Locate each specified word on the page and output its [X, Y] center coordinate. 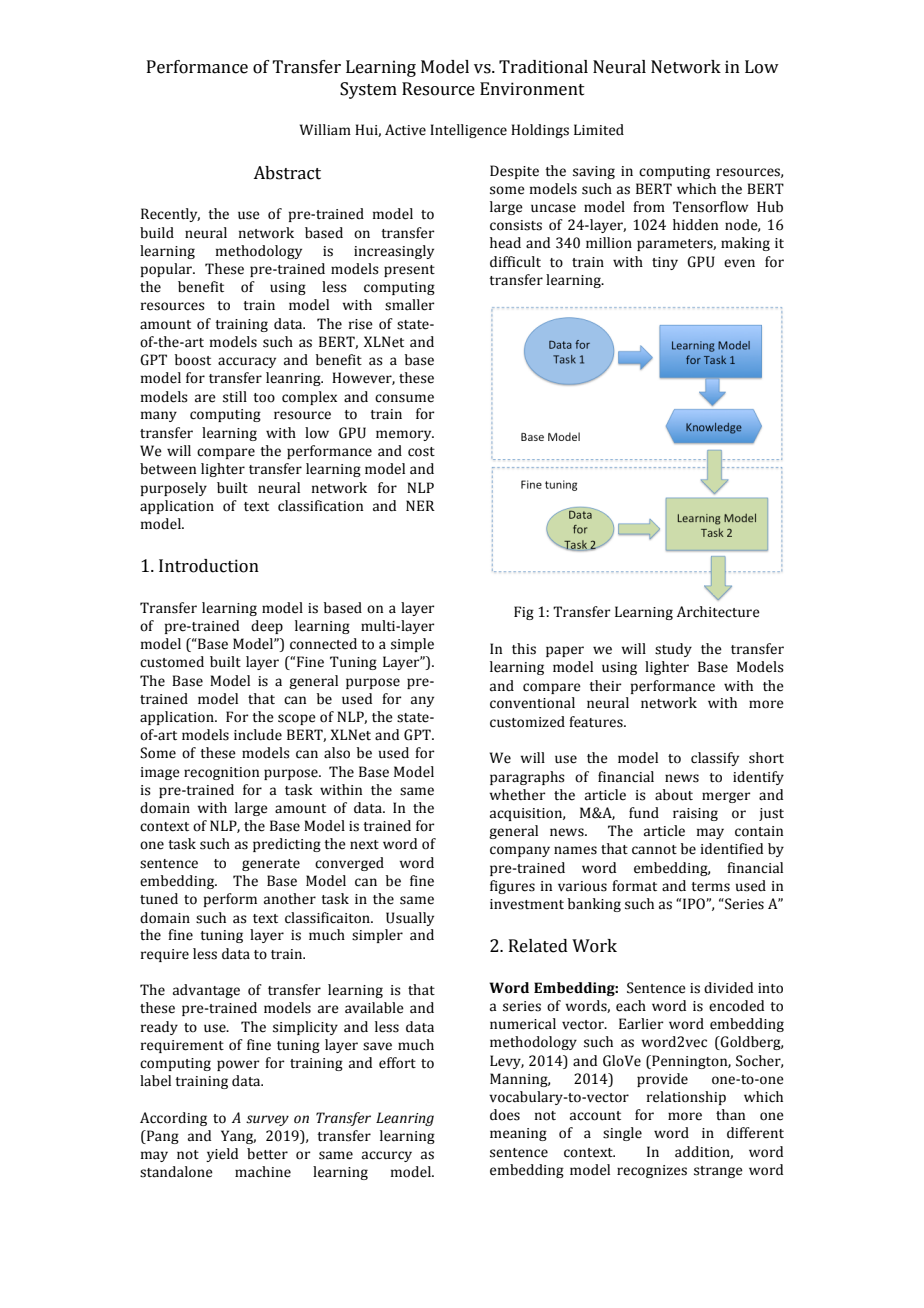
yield [222, 1155]
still [235, 397]
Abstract [287, 173]
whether [517, 795]
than [730, 1115]
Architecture [718, 612]
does [505, 1115]
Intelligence [468, 131]
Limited [599, 130]
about [674, 795]
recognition [221, 773]
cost [421, 452]
